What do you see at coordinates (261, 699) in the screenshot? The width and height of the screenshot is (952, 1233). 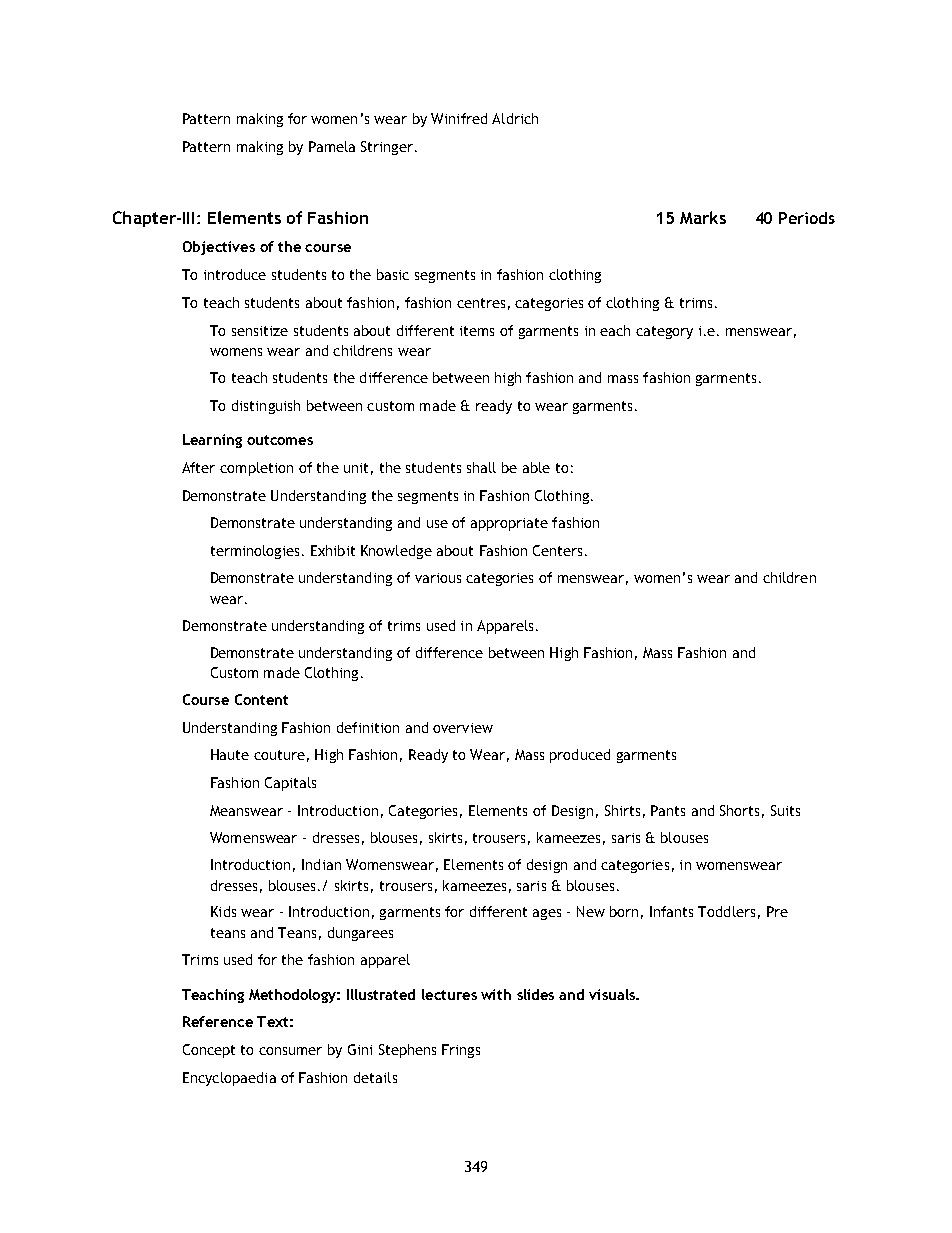 I see `Content` at bounding box center [261, 699].
